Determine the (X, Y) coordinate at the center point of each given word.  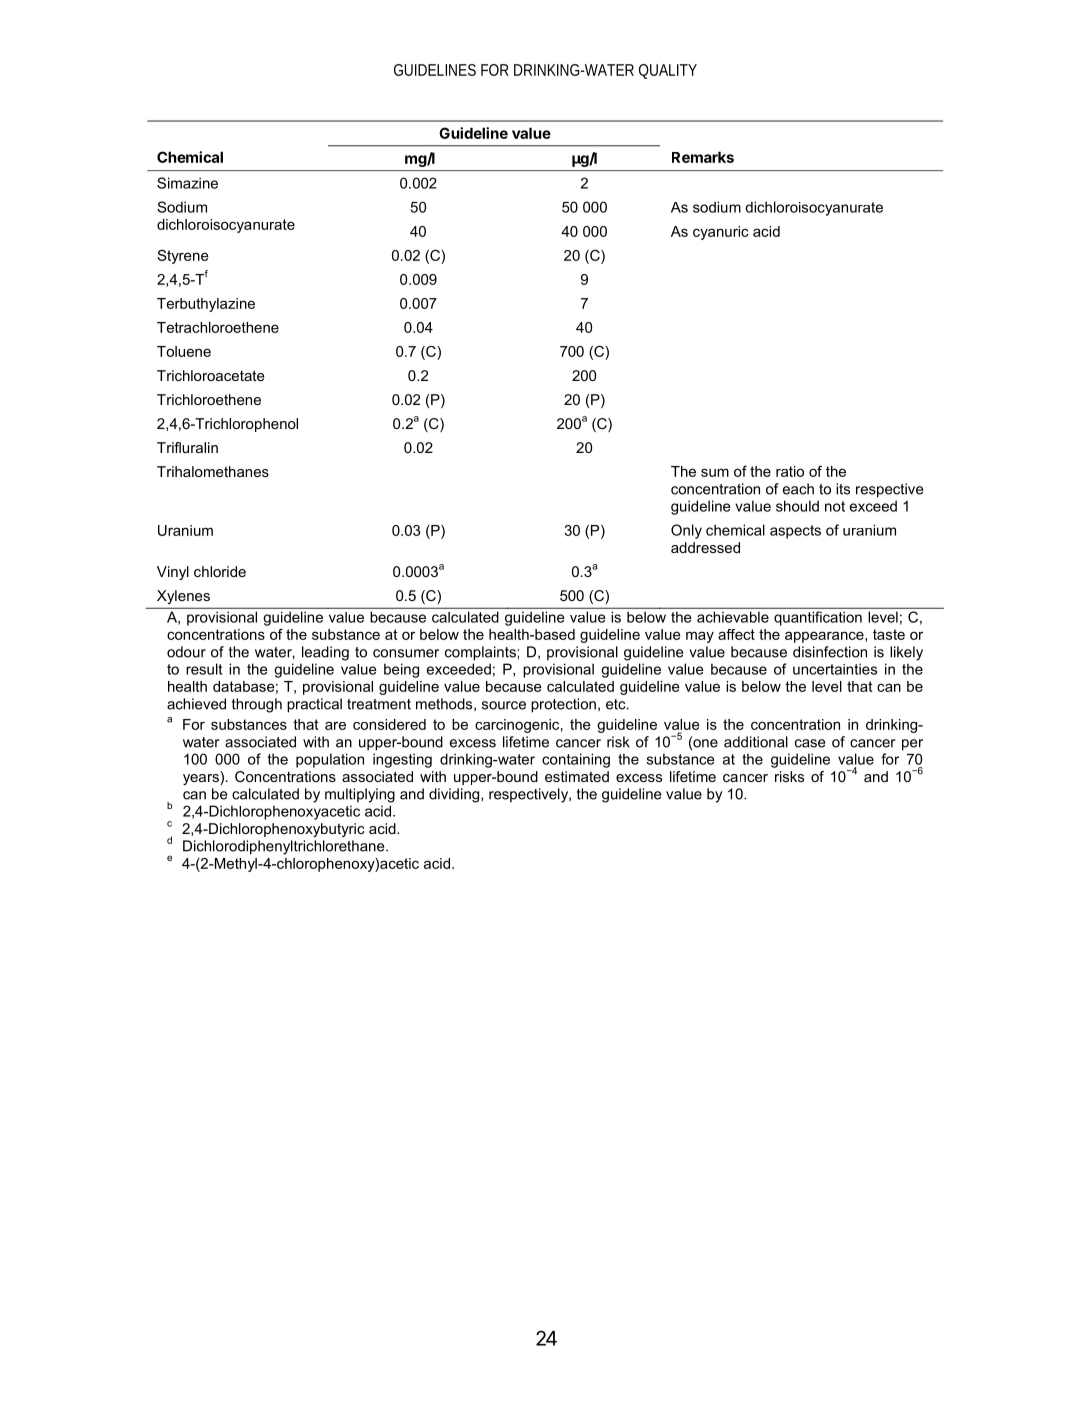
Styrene (183, 256)
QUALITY (668, 71)
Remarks (703, 157)
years (202, 778)
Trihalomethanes (213, 471)
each (798, 489)
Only (686, 531)
